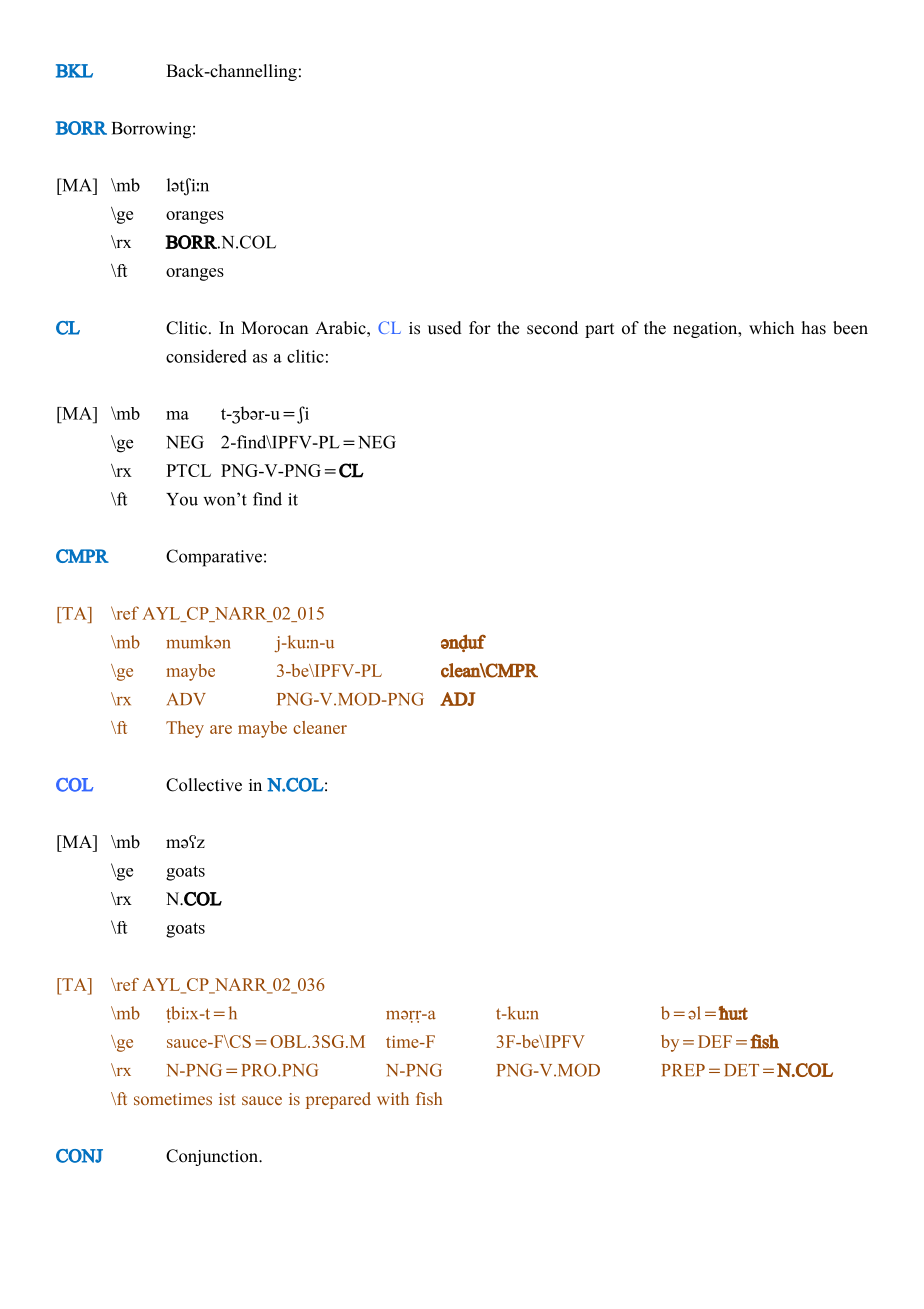 This screenshot has width=924, height=1309. Describe the element at coordinates (185, 729) in the screenshot. I see `They` at that location.
